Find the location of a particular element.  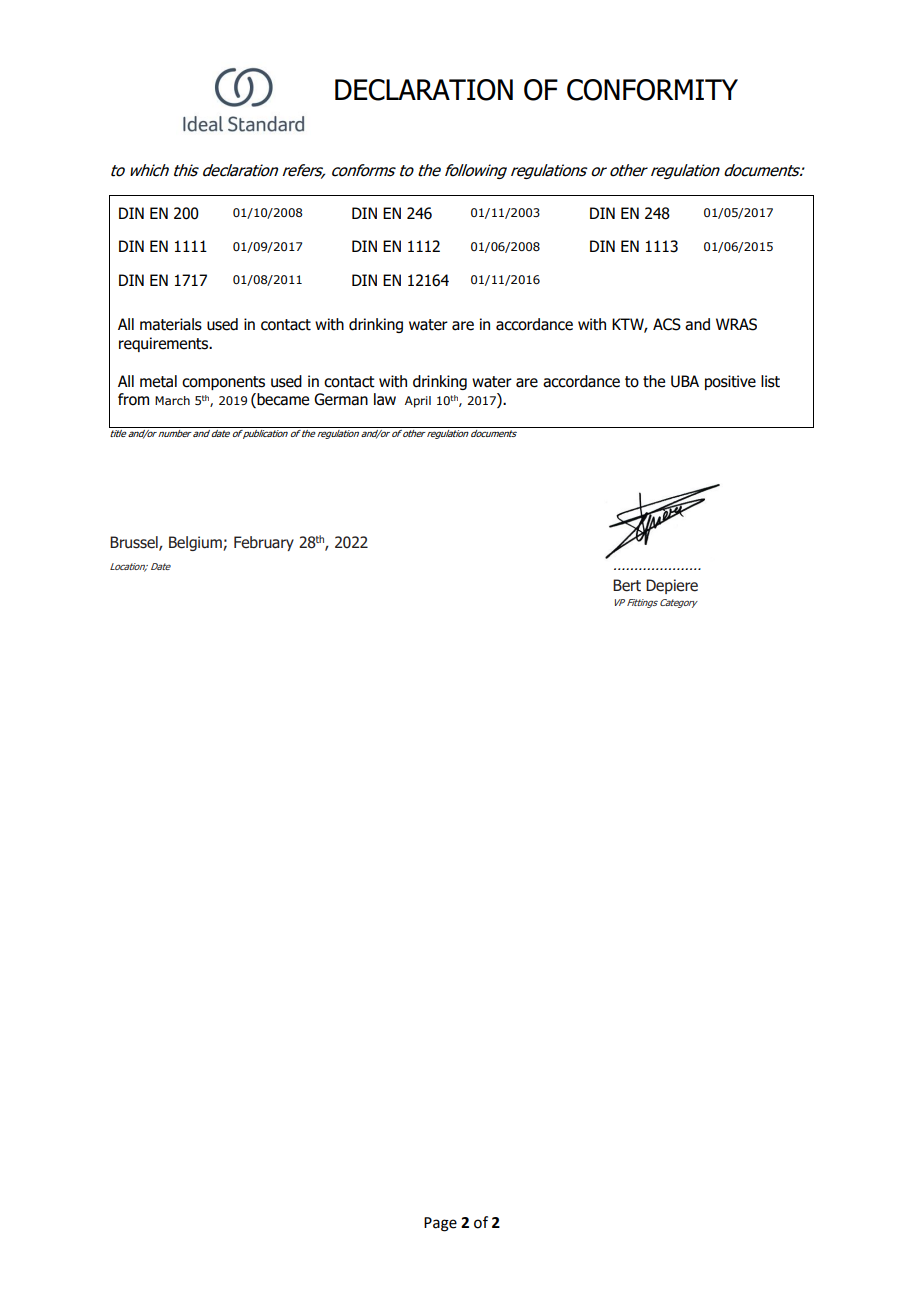

February is located at coordinates (264, 543).
